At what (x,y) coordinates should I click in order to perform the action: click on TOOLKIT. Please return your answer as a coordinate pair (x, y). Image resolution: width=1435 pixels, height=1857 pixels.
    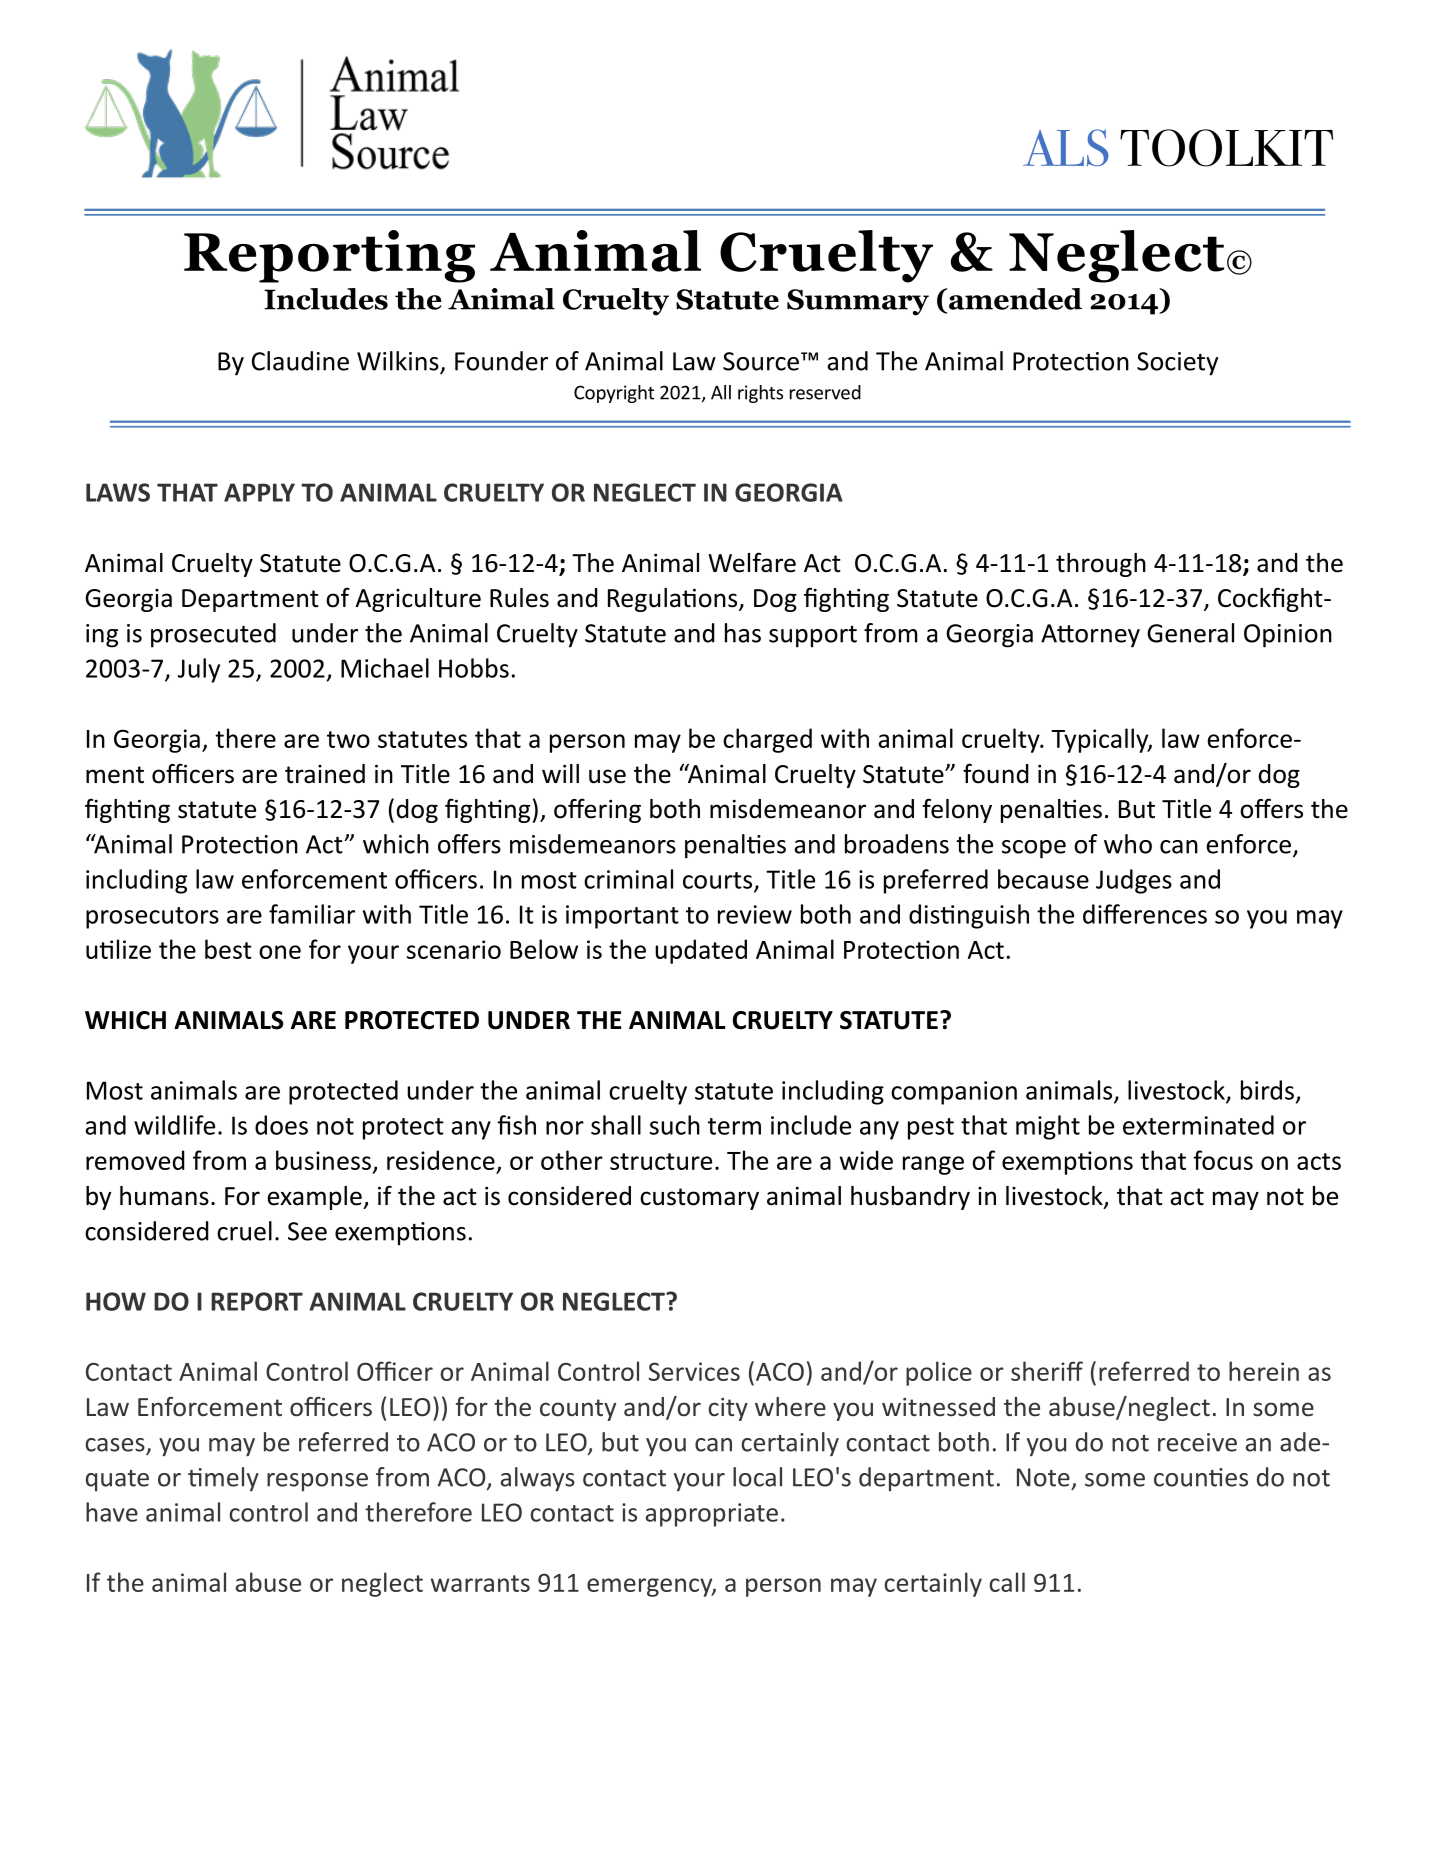
    Looking at the image, I should click on (1226, 148).
